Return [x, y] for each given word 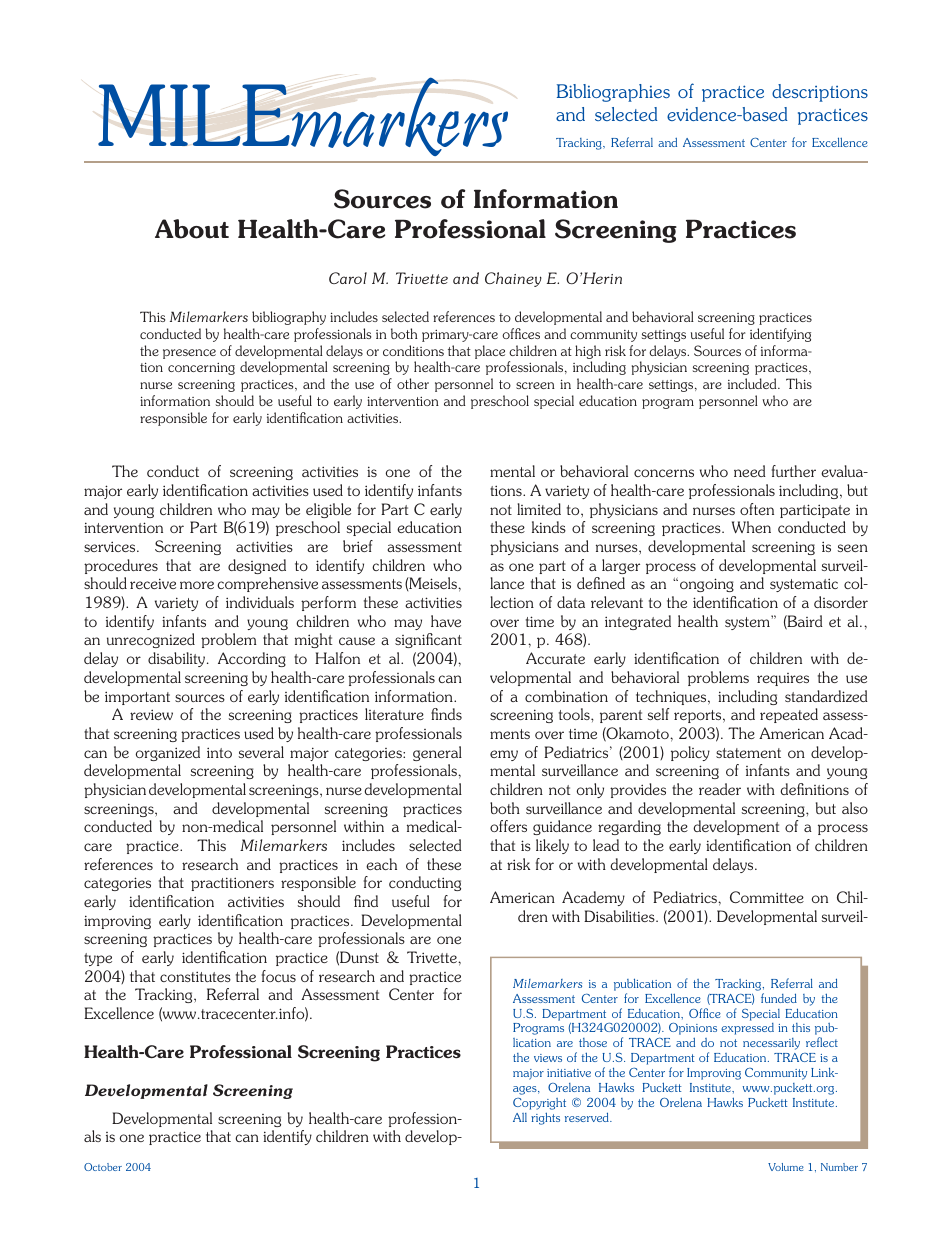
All [520, 1117]
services [111, 546]
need [750, 471]
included [753, 383]
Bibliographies [613, 93]
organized [168, 753]
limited [539, 509]
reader [720, 789]
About [192, 229]
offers [508, 826]
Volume [786, 1167]
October [103, 1167]
